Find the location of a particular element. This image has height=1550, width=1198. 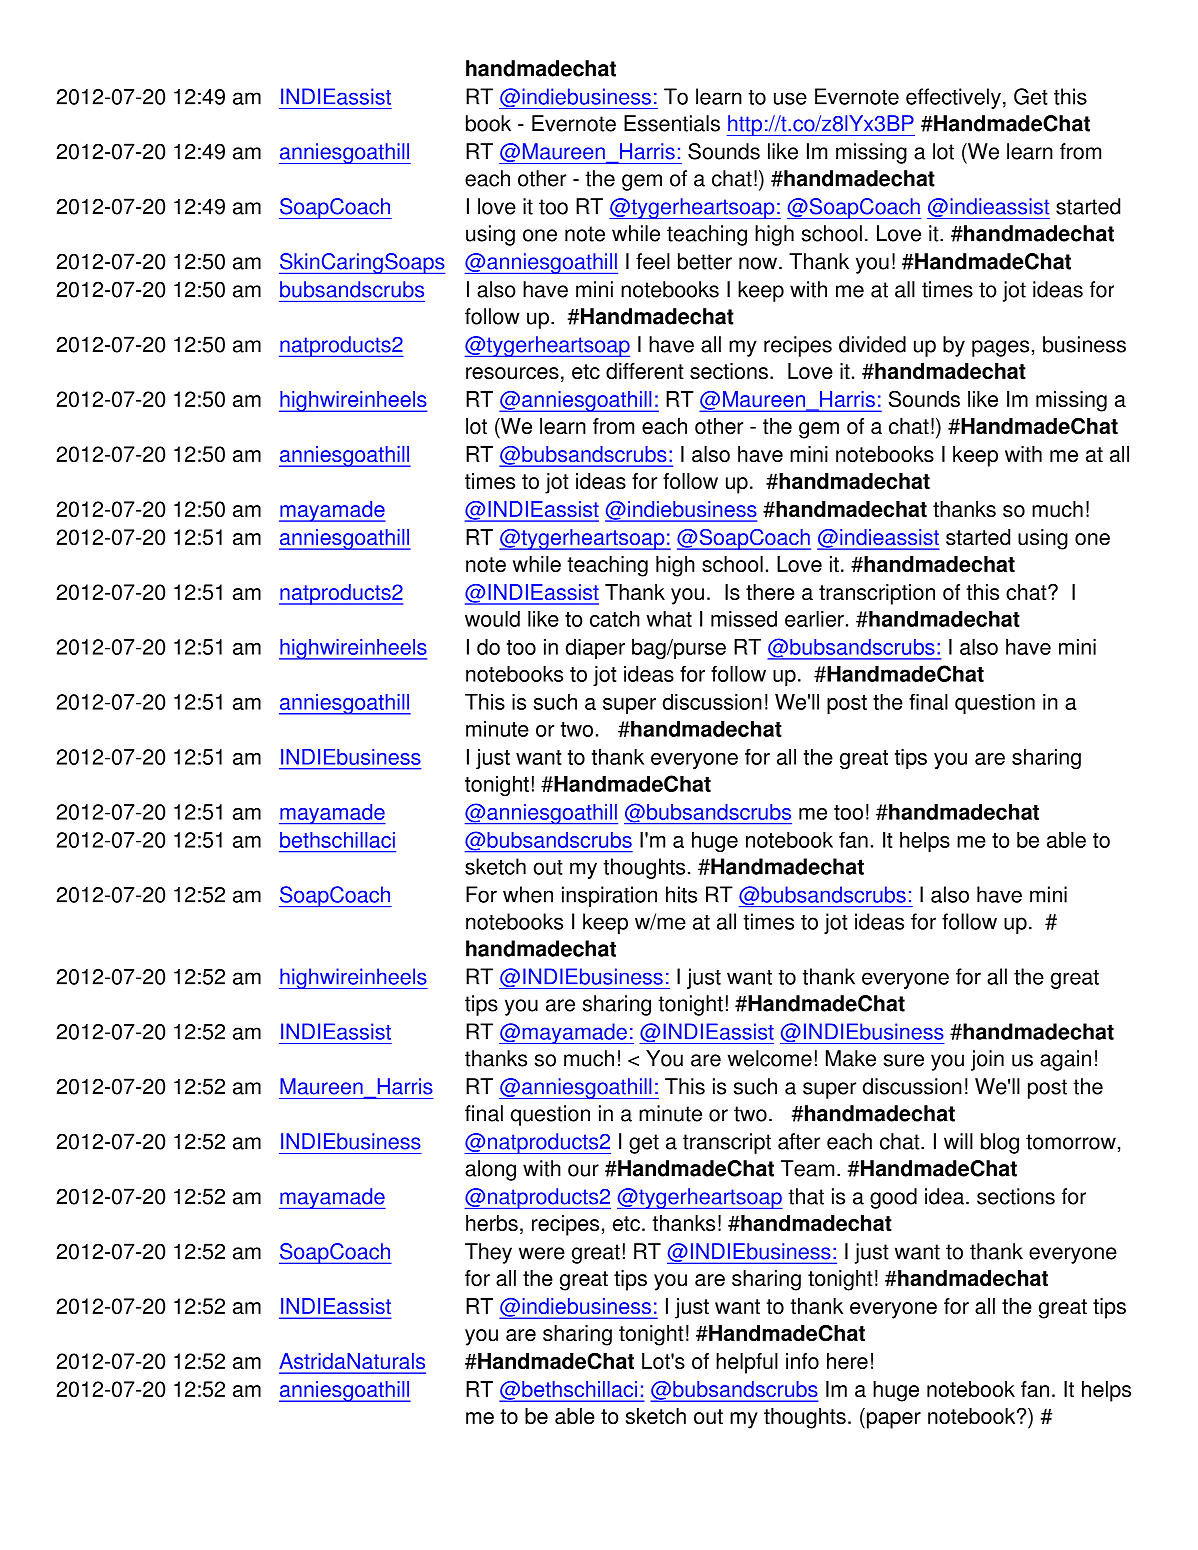

earlier is located at coordinates (814, 619).
